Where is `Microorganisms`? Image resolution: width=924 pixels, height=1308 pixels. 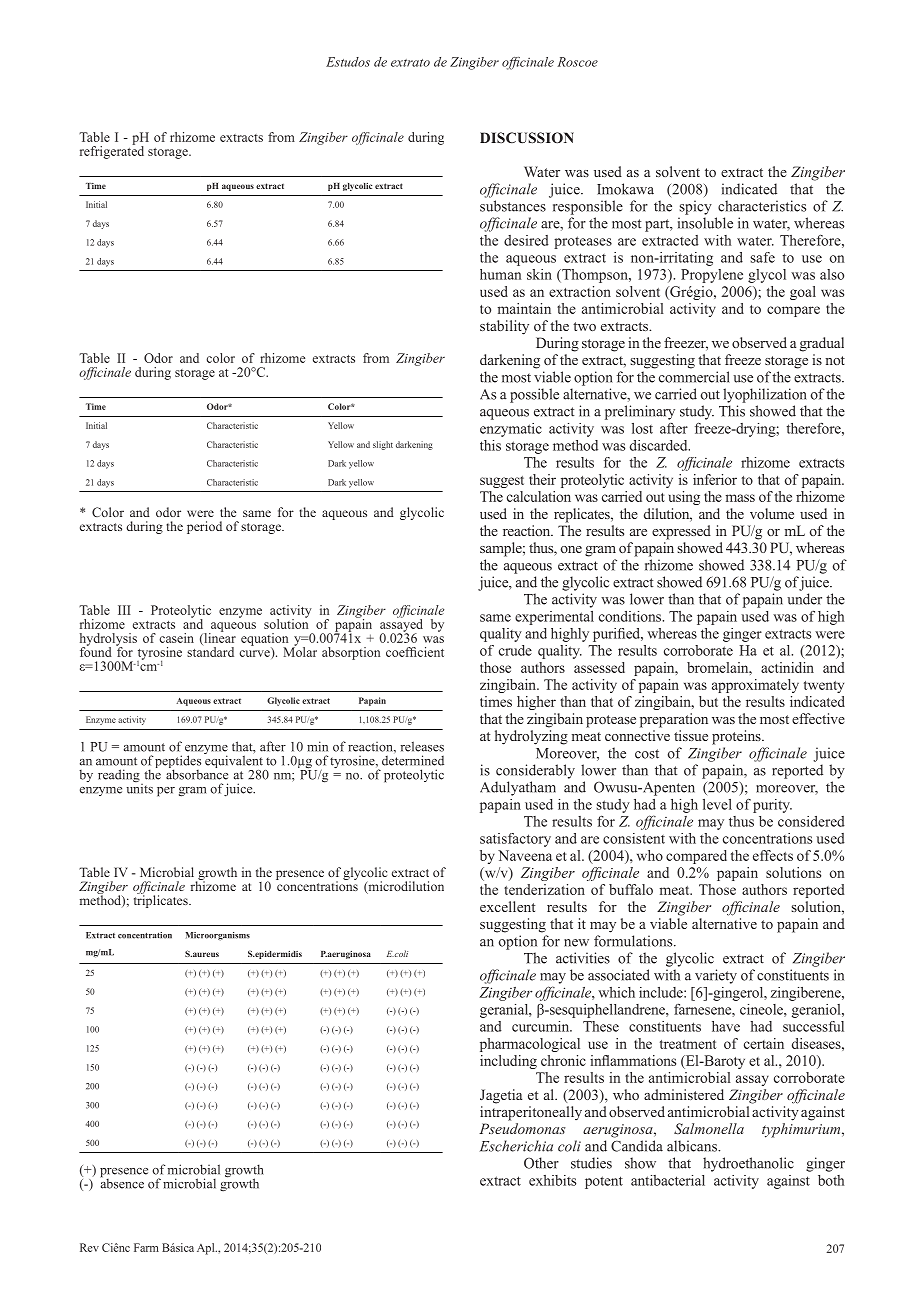 Microorganisms is located at coordinates (218, 936).
